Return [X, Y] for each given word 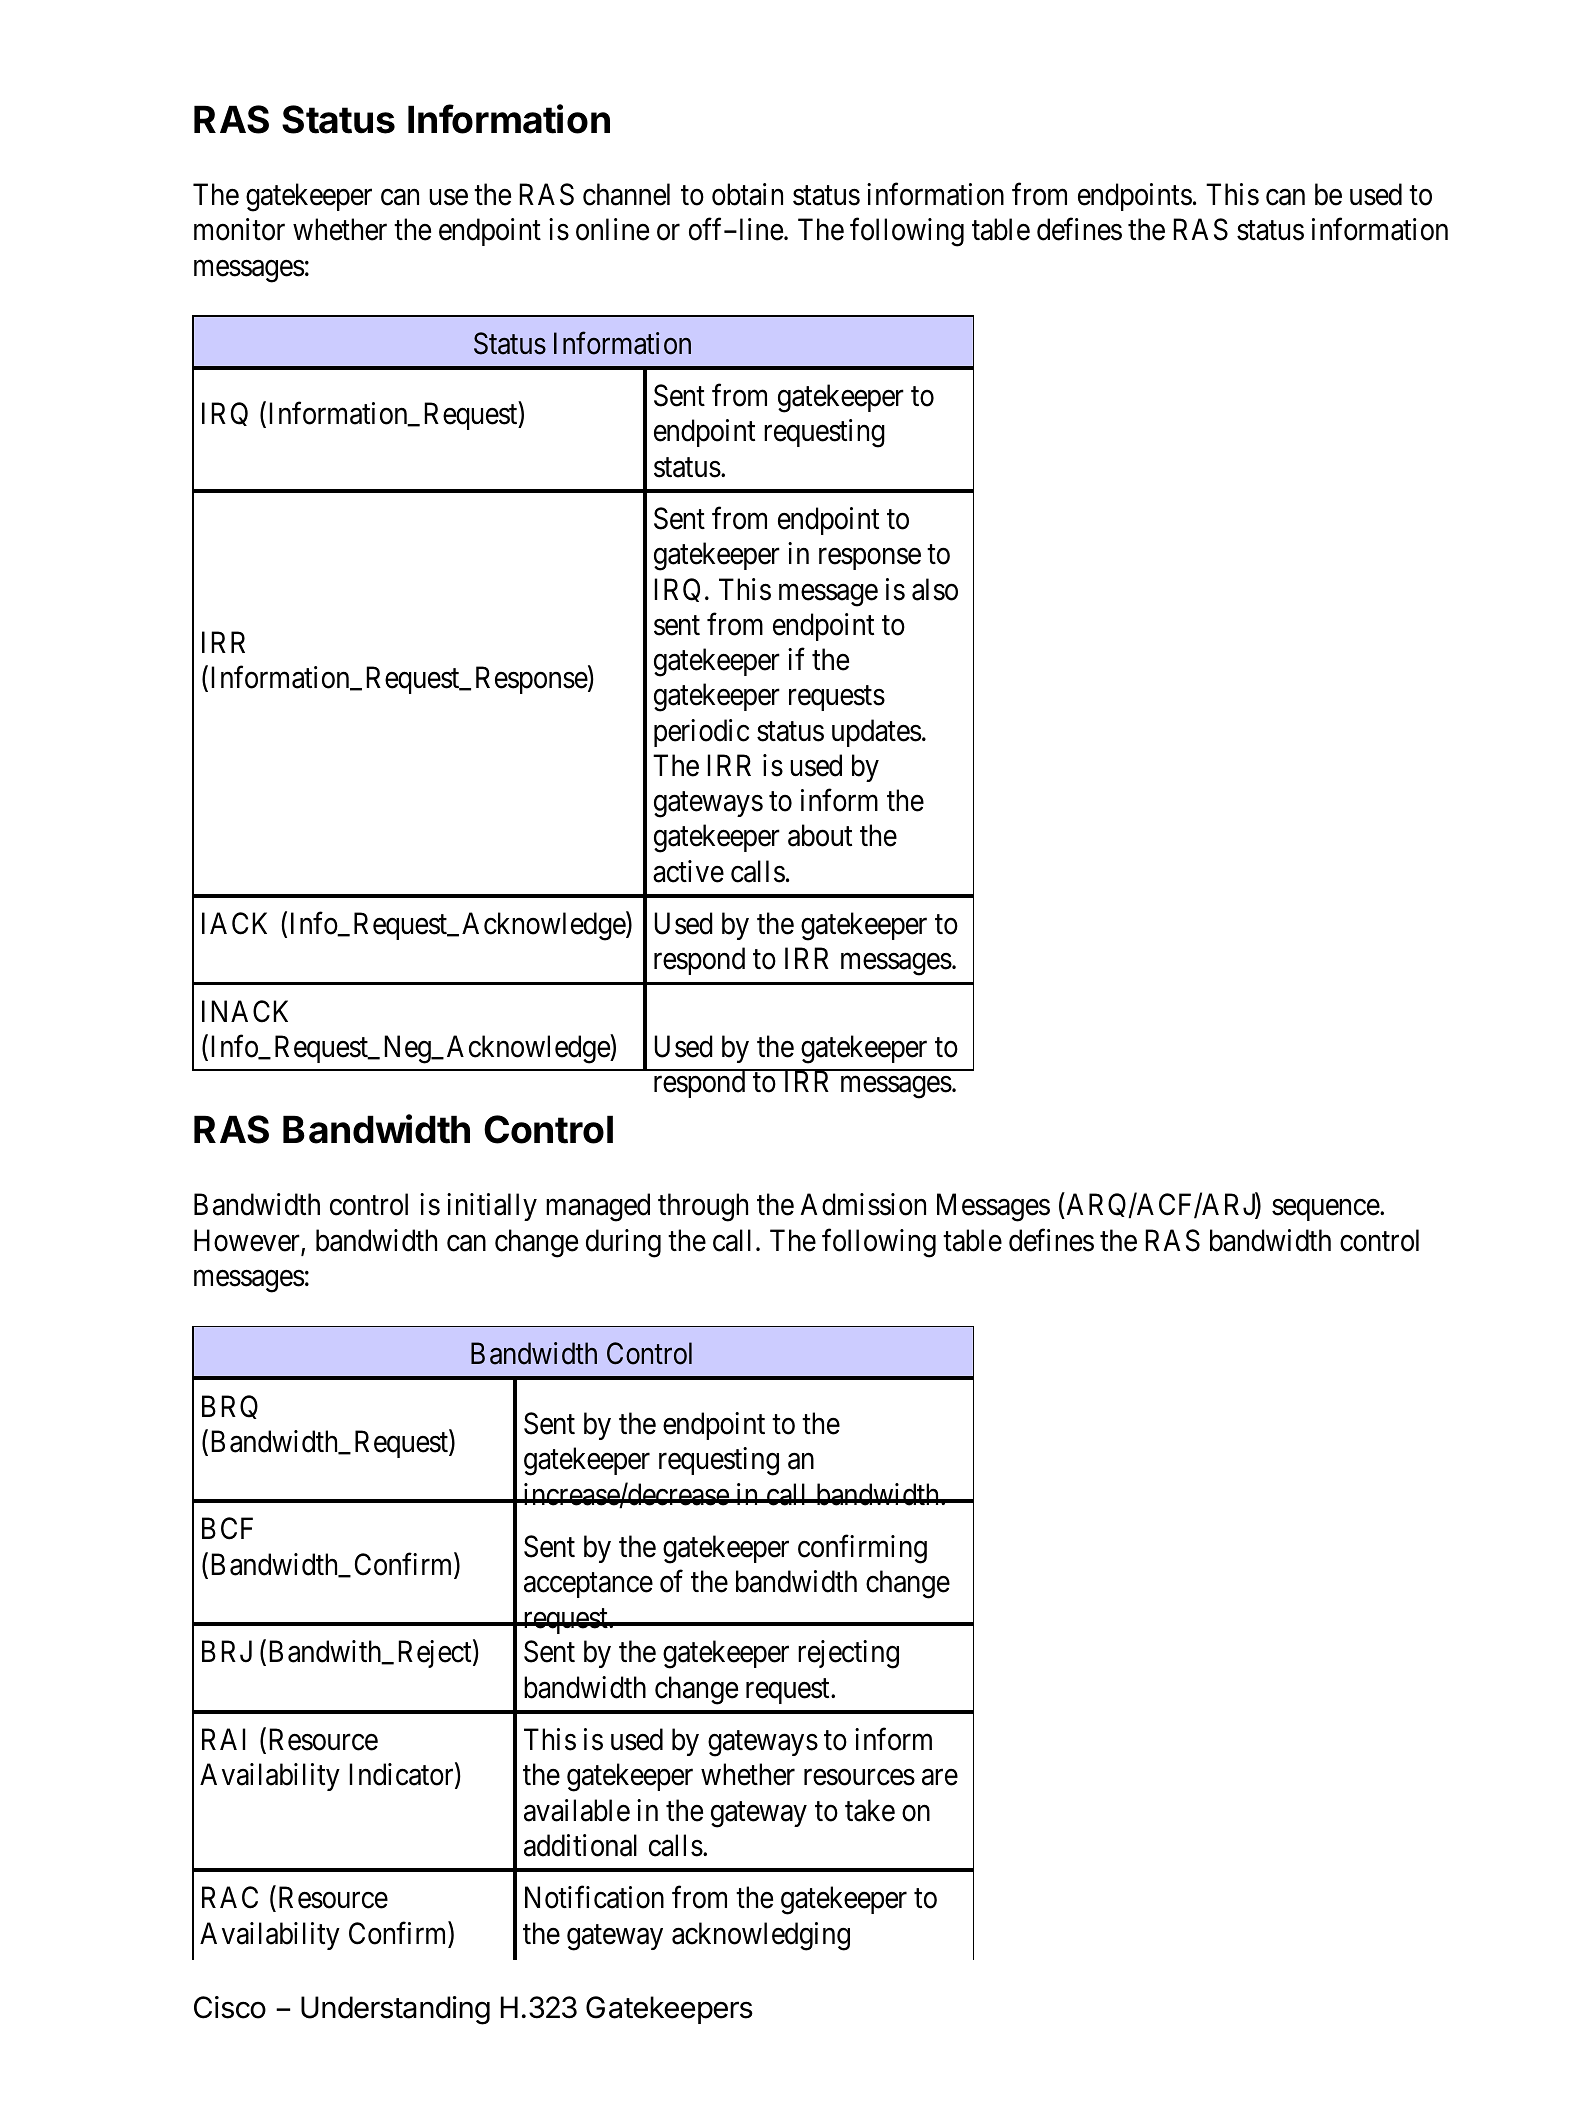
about [820, 835]
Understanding [395, 2010]
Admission [863, 1204]
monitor [239, 229]
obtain [747, 194]
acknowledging [761, 1936]
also [935, 589]
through [703, 1207]
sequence [1326, 1210]
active [688, 871]
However [248, 1241]
